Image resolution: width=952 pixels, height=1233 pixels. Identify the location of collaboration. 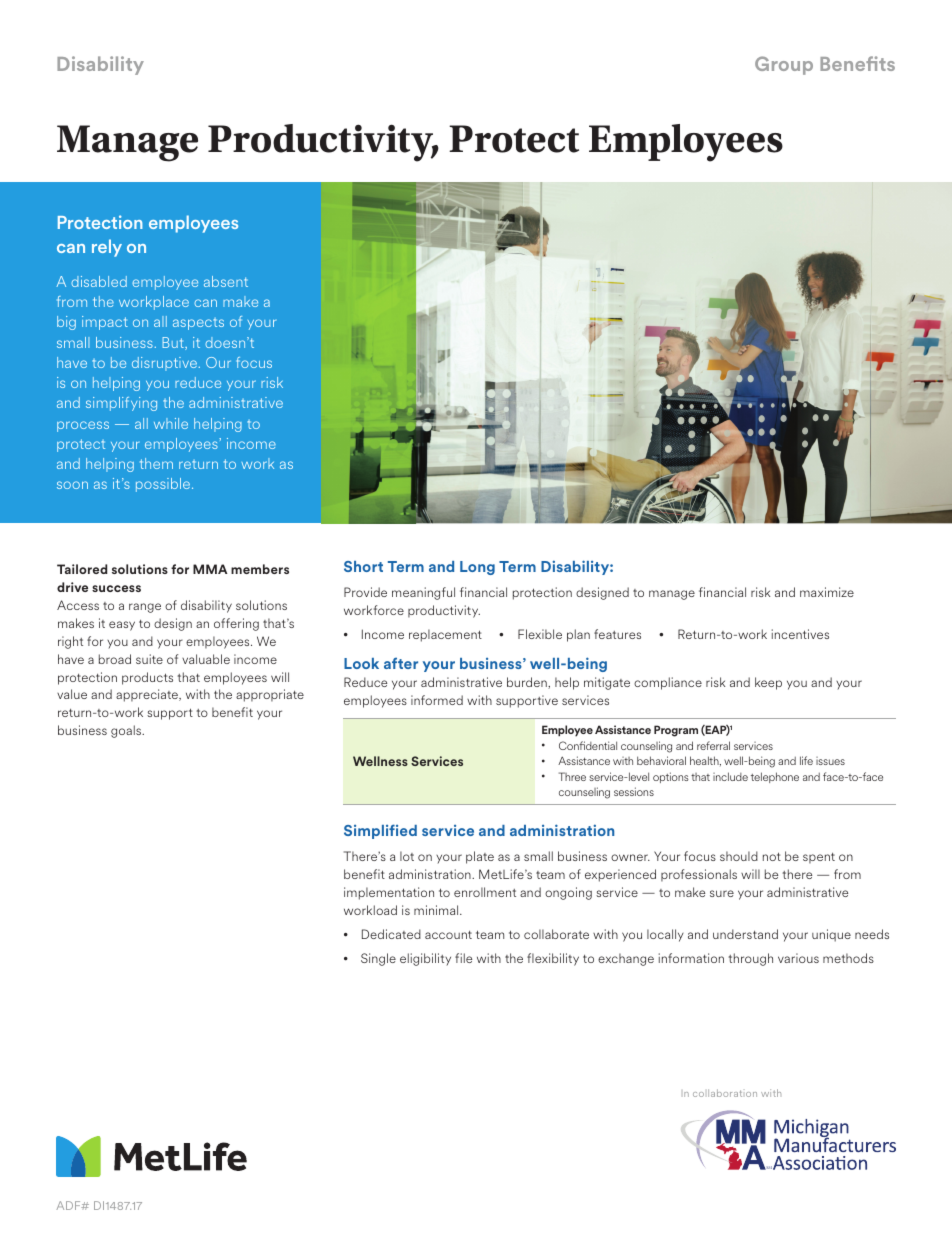
(725, 1093).
